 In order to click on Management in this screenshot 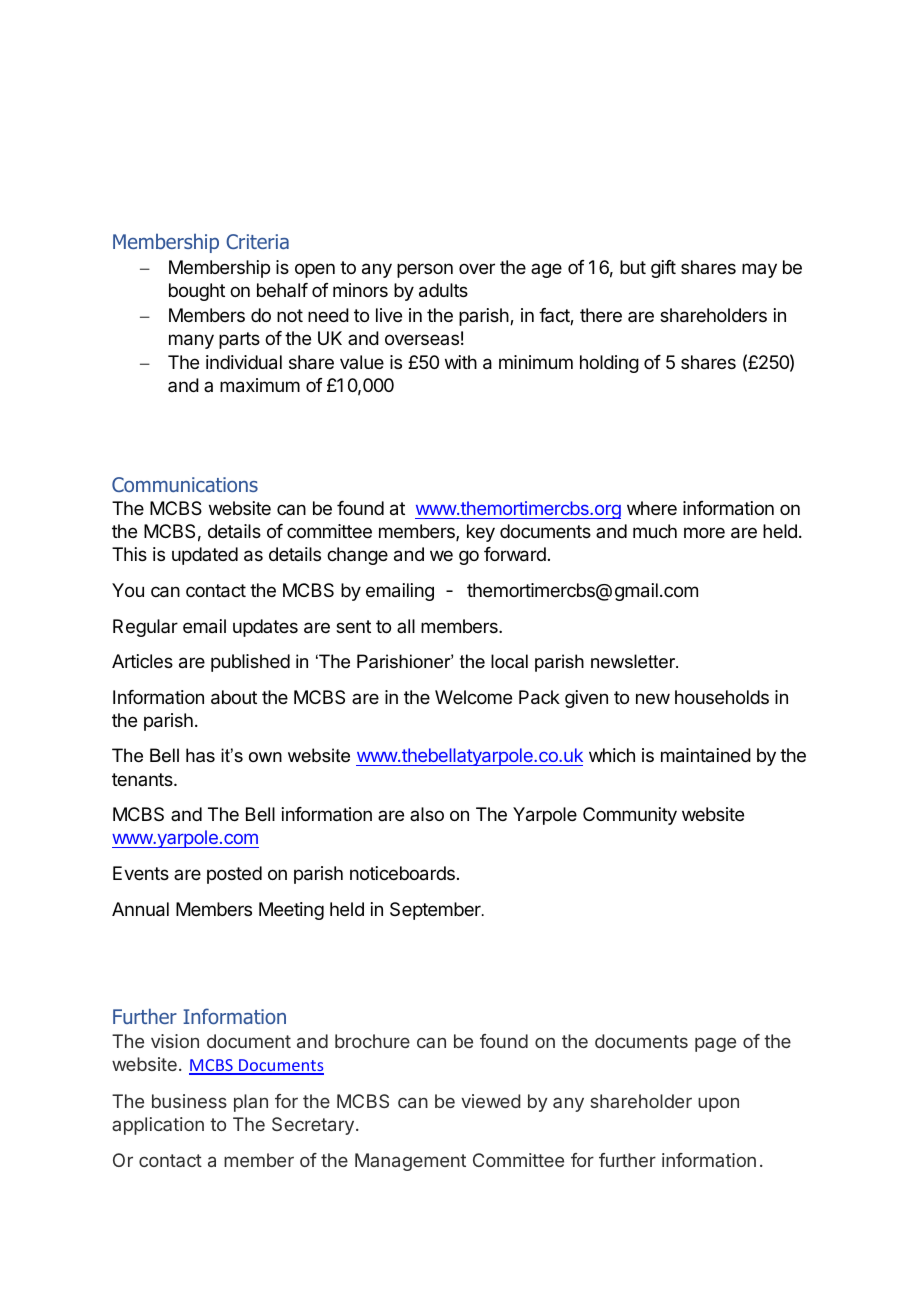, I will do `click(410, 1162)`.
